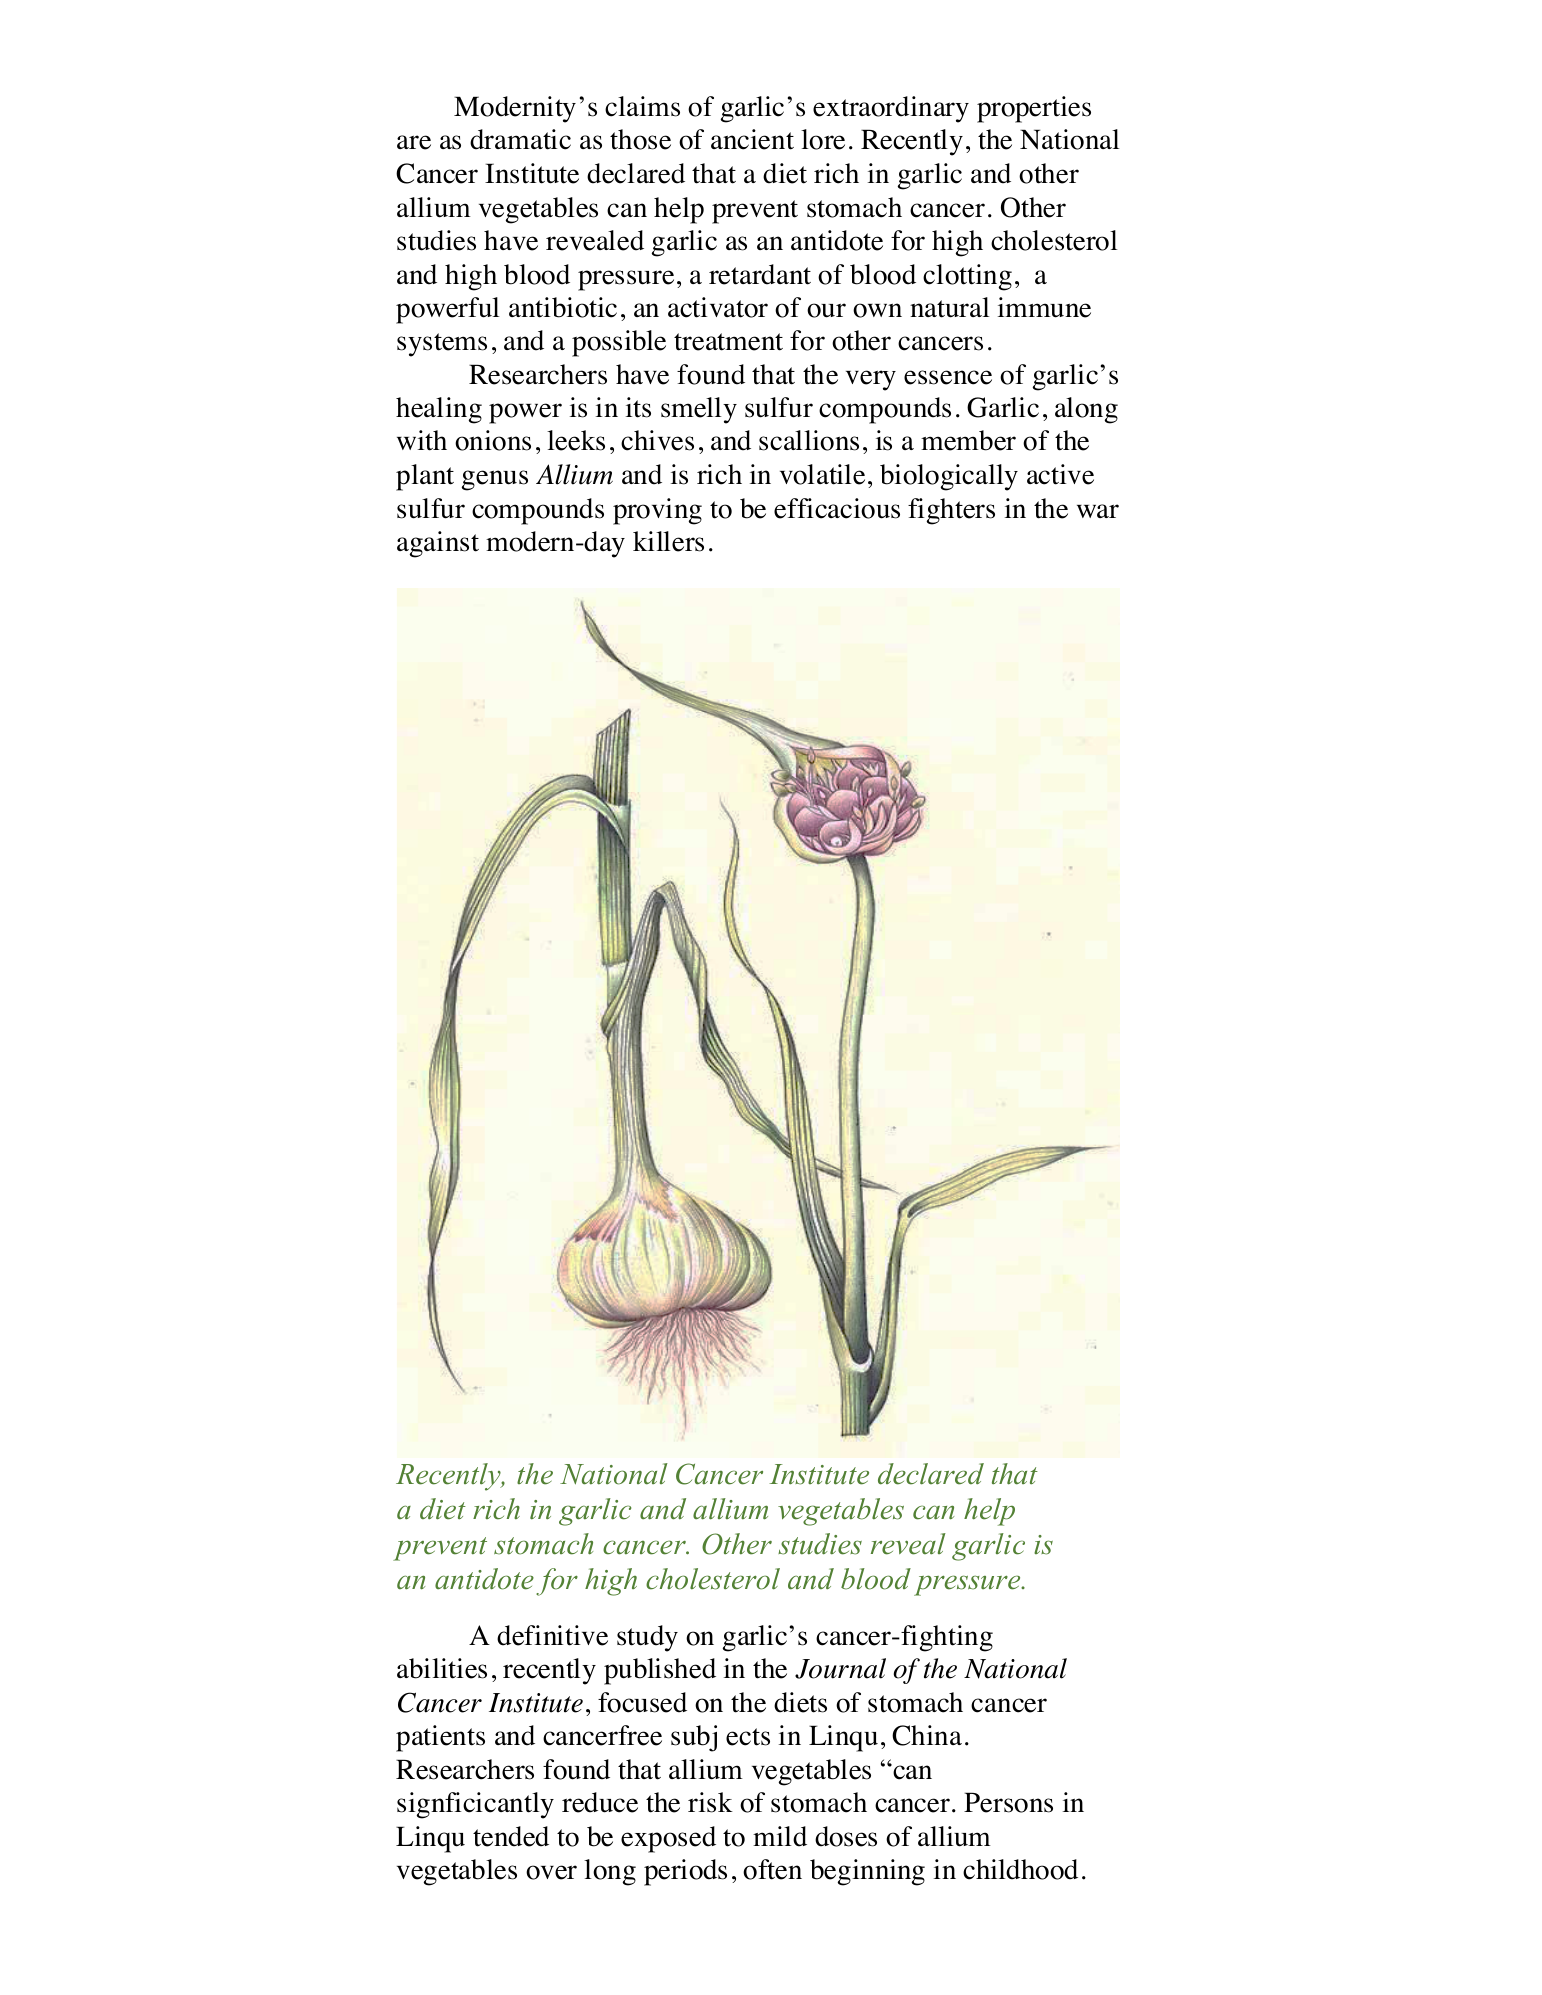 This screenshot has width=1542, height=1995. Describe the element at coordinates (840, 1668) in the screenshot. I see `Journal` at that location.
